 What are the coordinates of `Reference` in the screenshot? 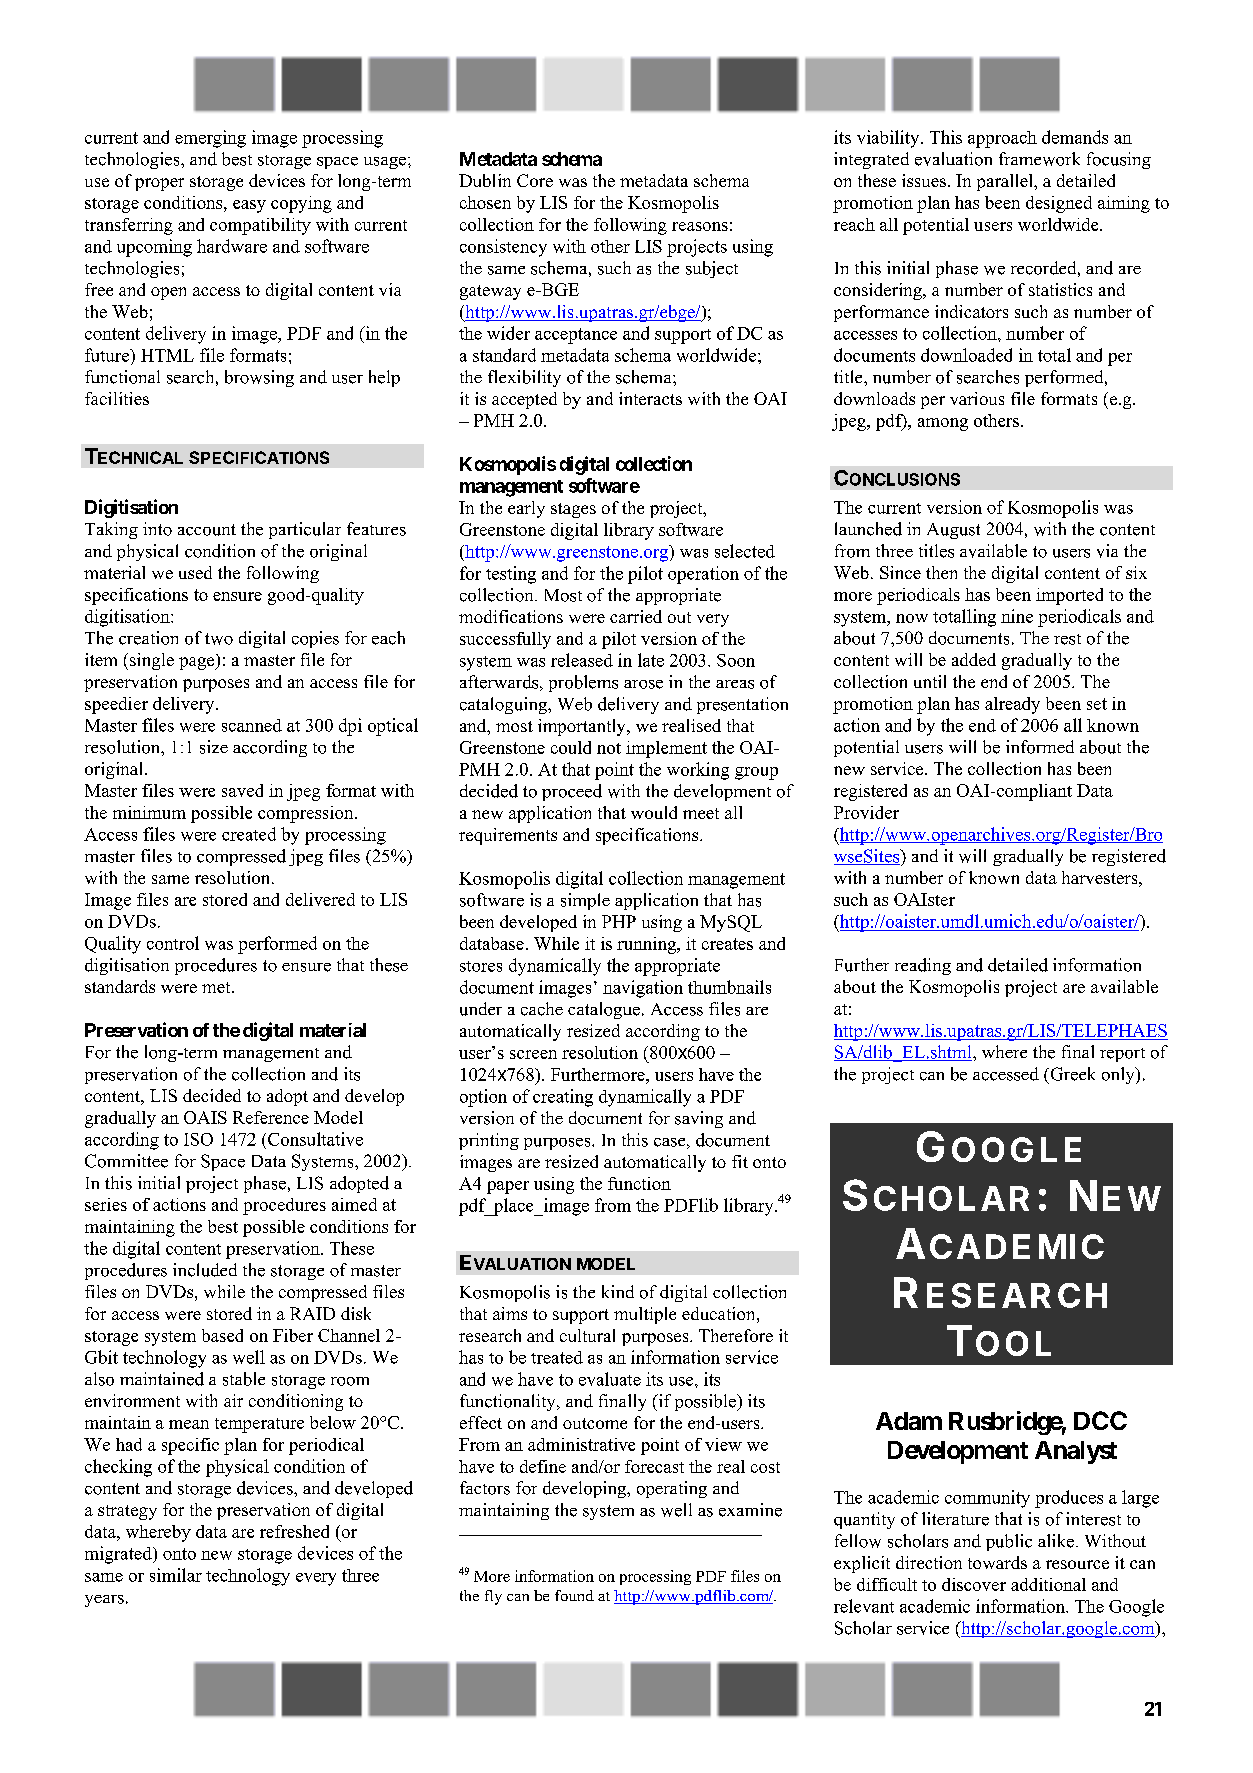 It's located at (271, 1117).
